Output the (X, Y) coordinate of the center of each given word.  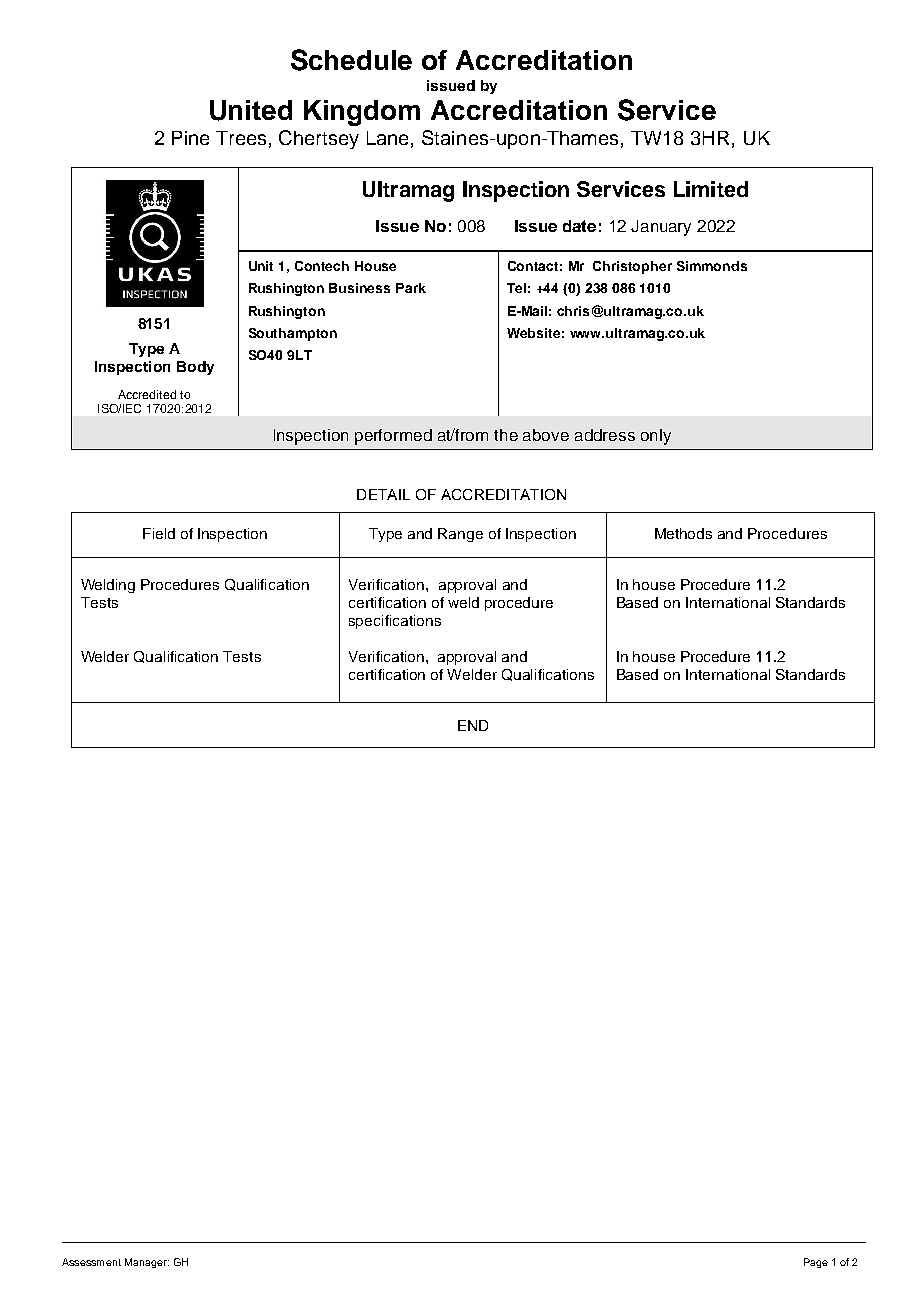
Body (195, 368)
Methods (683, 533)
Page (816, 1263)
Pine (190, 138)
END (473, 725)
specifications (395, 622)
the (506, 435)
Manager (147, 1263)
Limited (711, 189)
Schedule (351, 60)
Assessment (91, 1262)
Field (159, 533)
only (656, 437)
